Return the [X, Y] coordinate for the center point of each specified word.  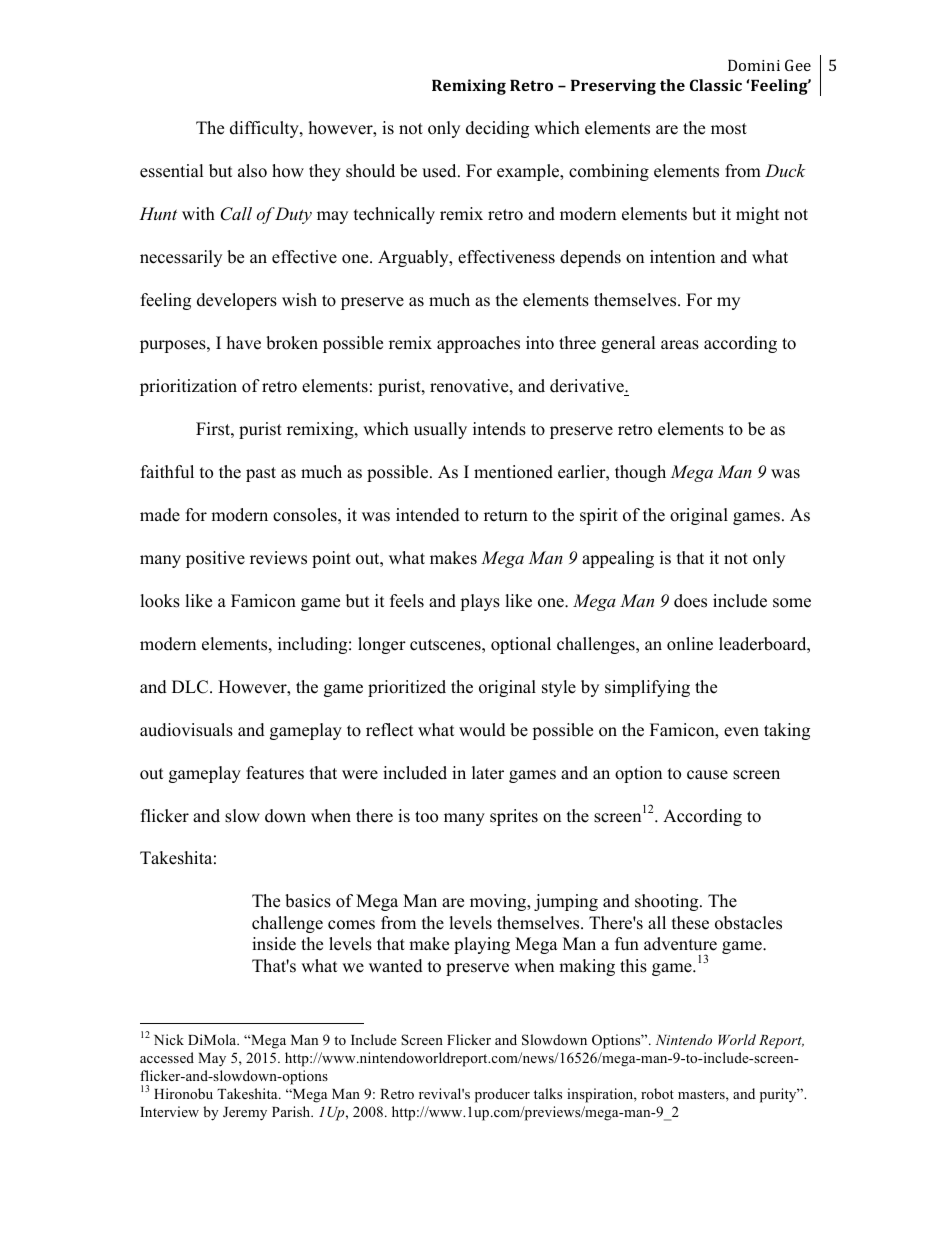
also [252, 171]
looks [160, 601]
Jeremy [245, 1114]
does [690, 601]
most [729, 129]
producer [502, 1095]
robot [657, 1093]
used [440, 171]
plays [480, 602]
